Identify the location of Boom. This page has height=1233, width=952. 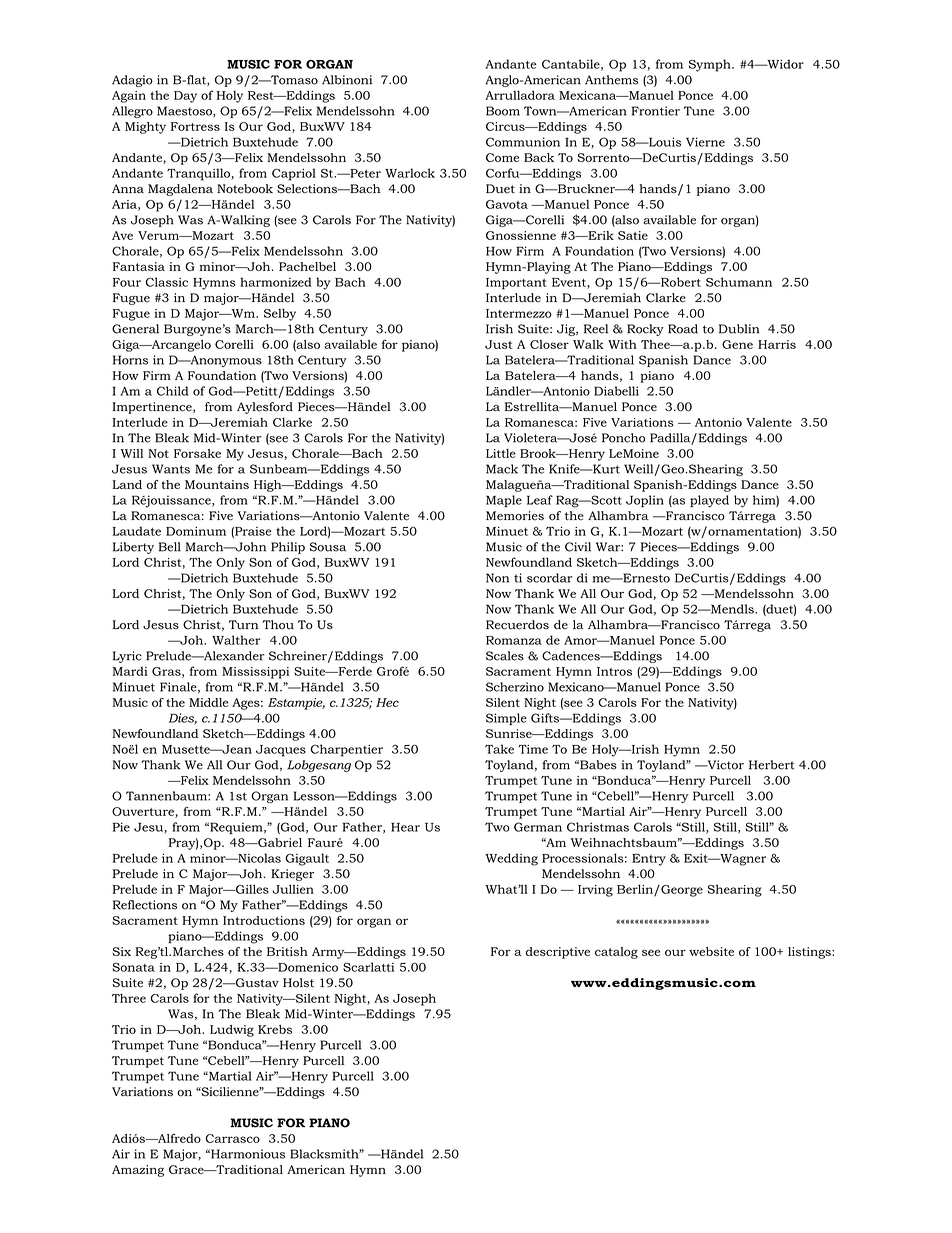
(503, 111).
